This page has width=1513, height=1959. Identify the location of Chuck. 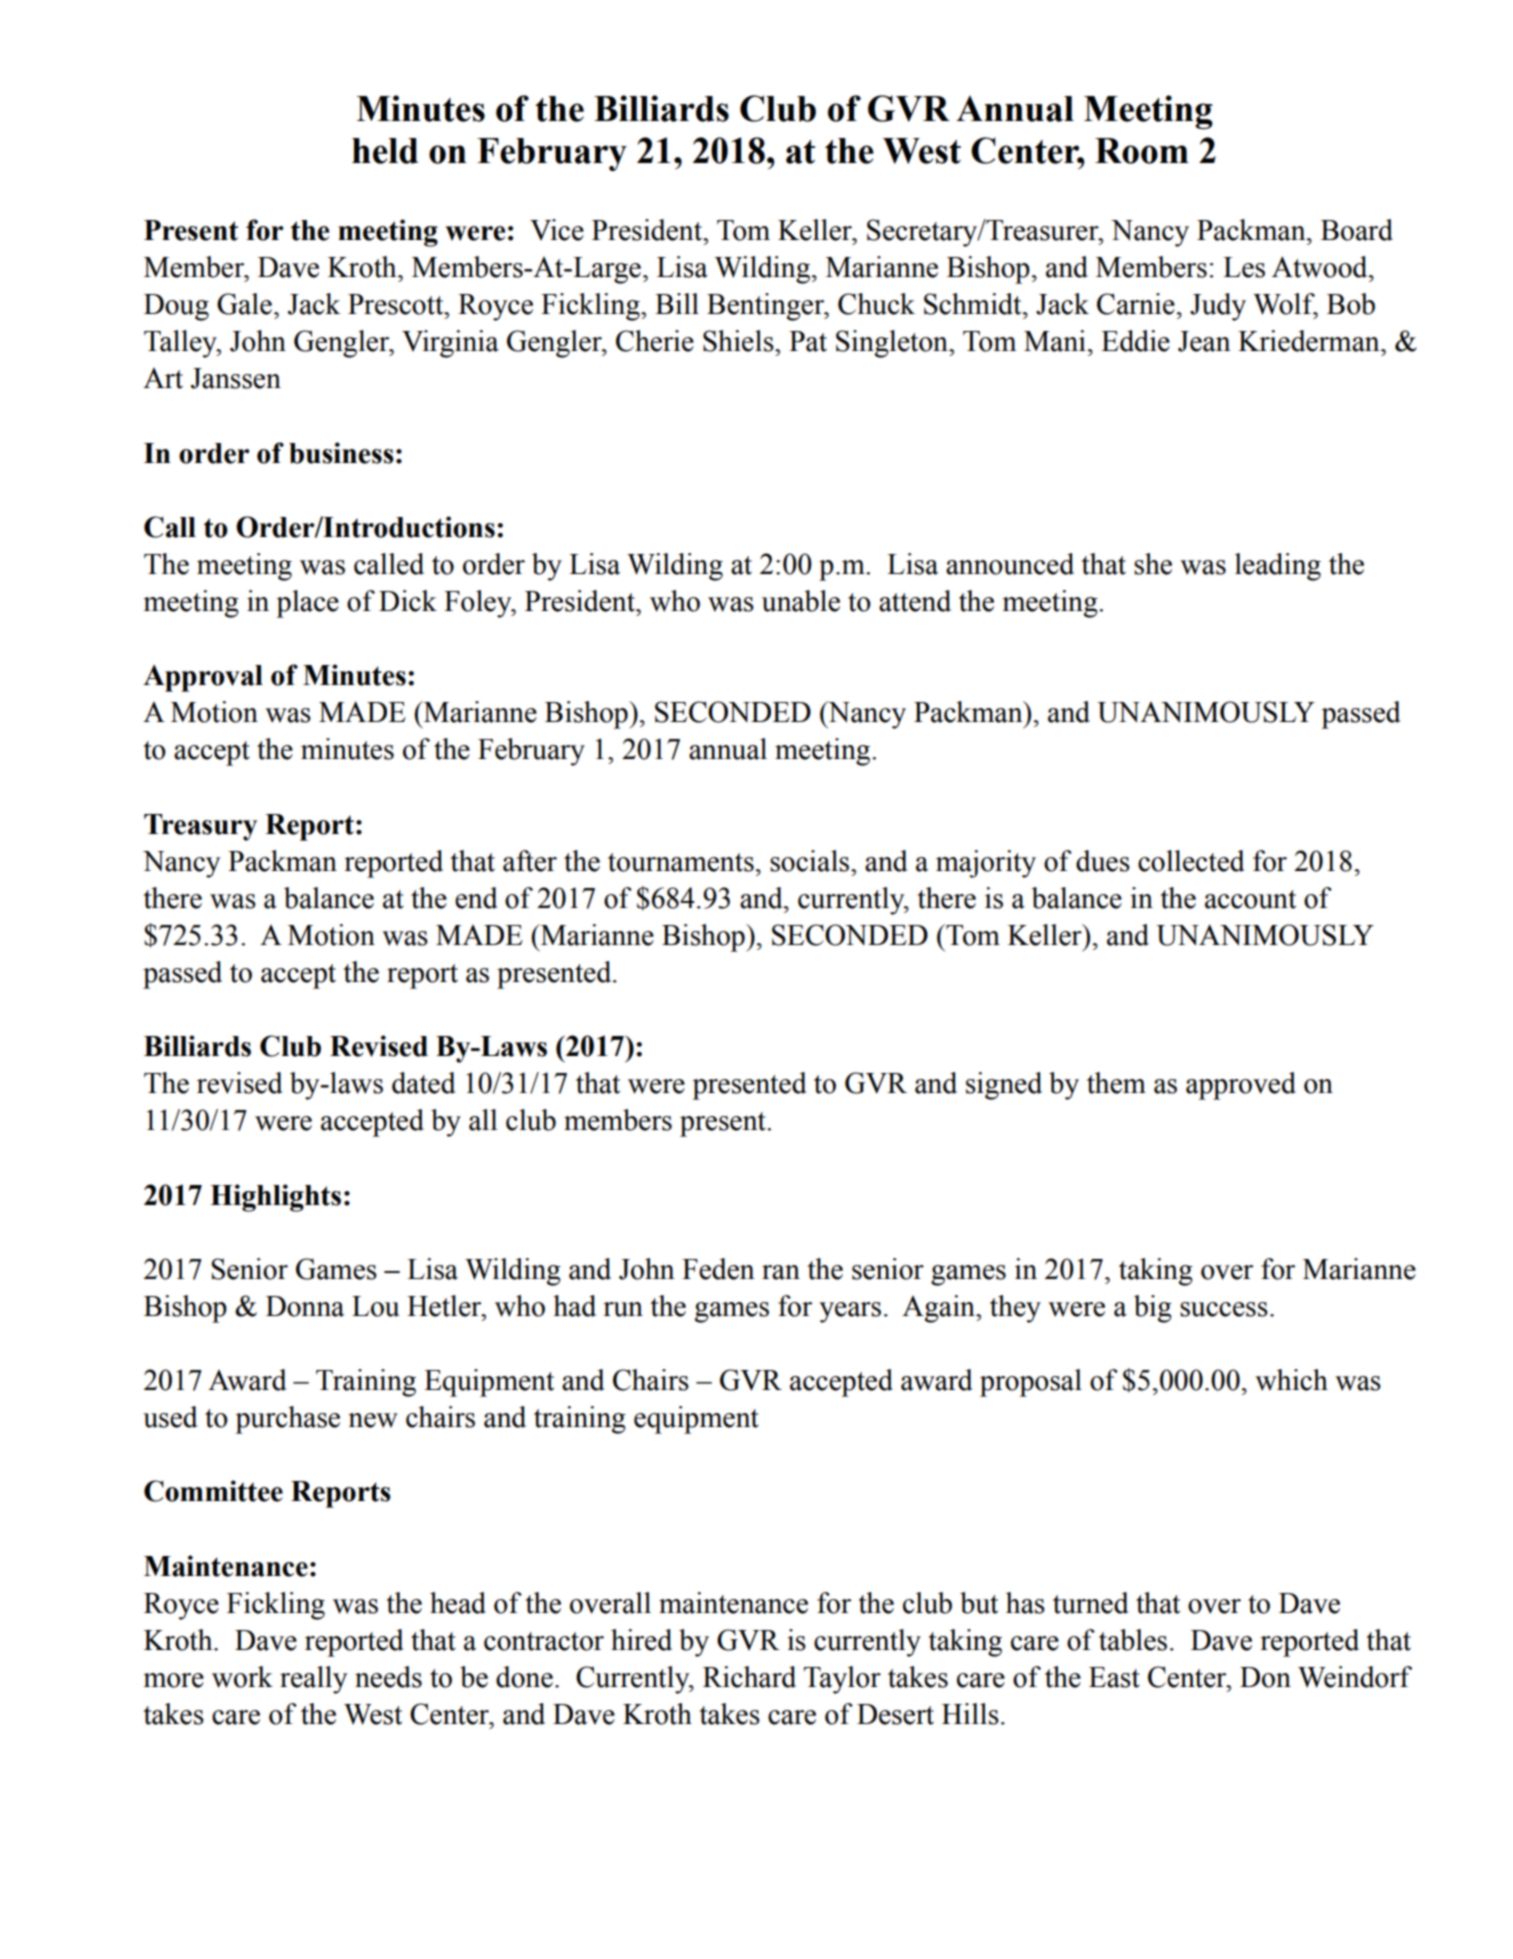
(876, 304).
